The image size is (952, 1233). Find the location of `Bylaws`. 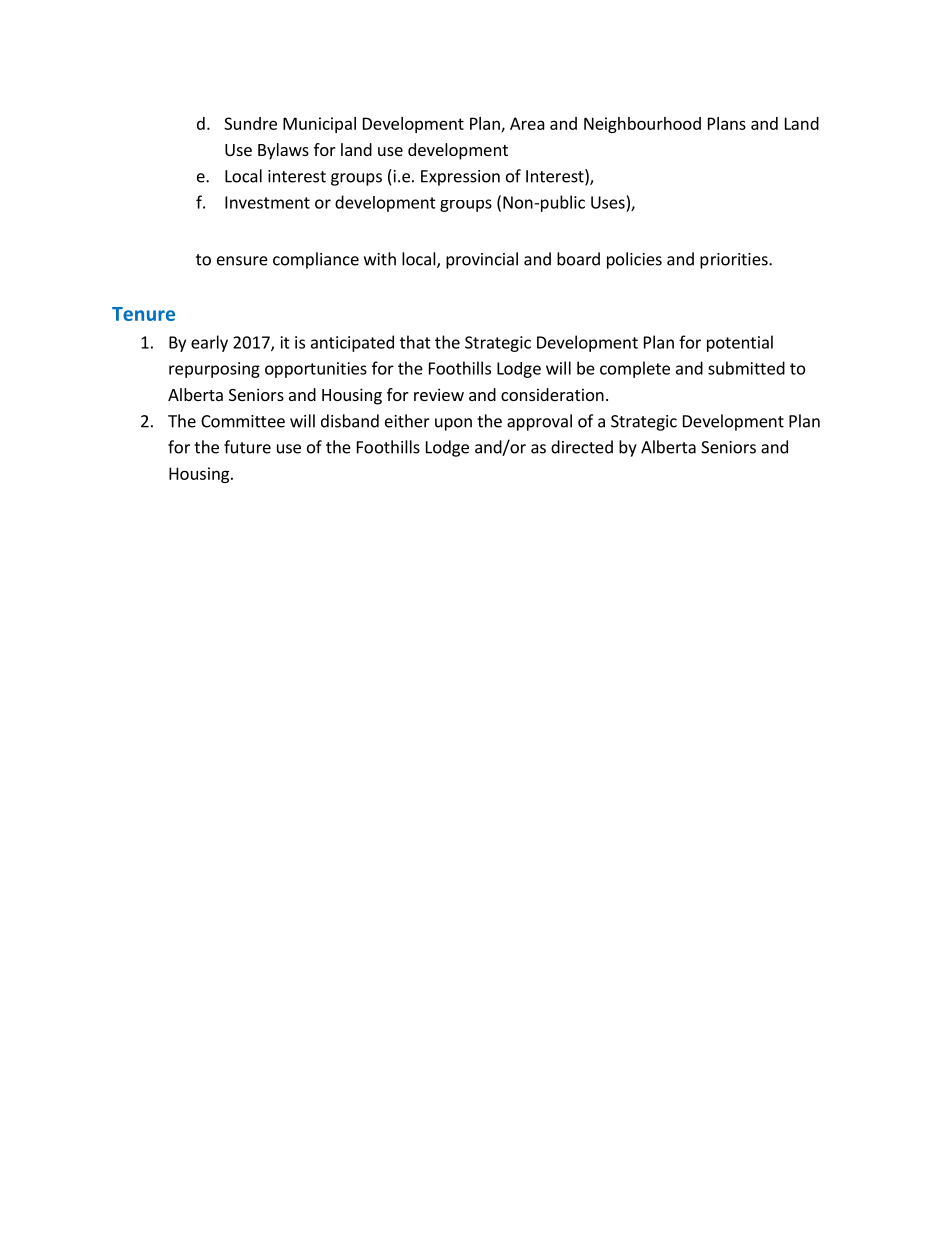

Bylaws is located at coordinates (283, 151).
